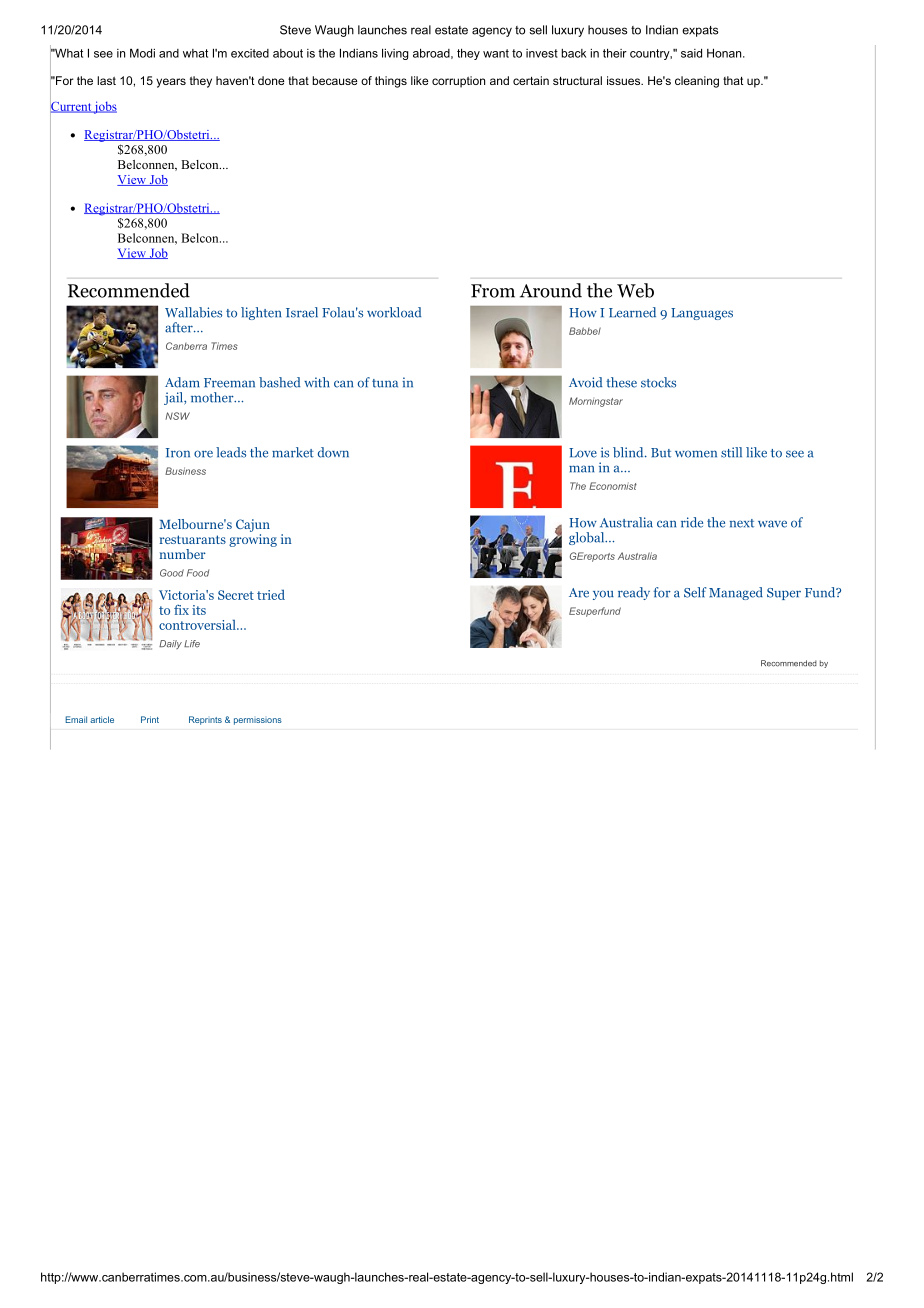 This image has width=924, height=1308. I want to click on global, so click(588, 538).
